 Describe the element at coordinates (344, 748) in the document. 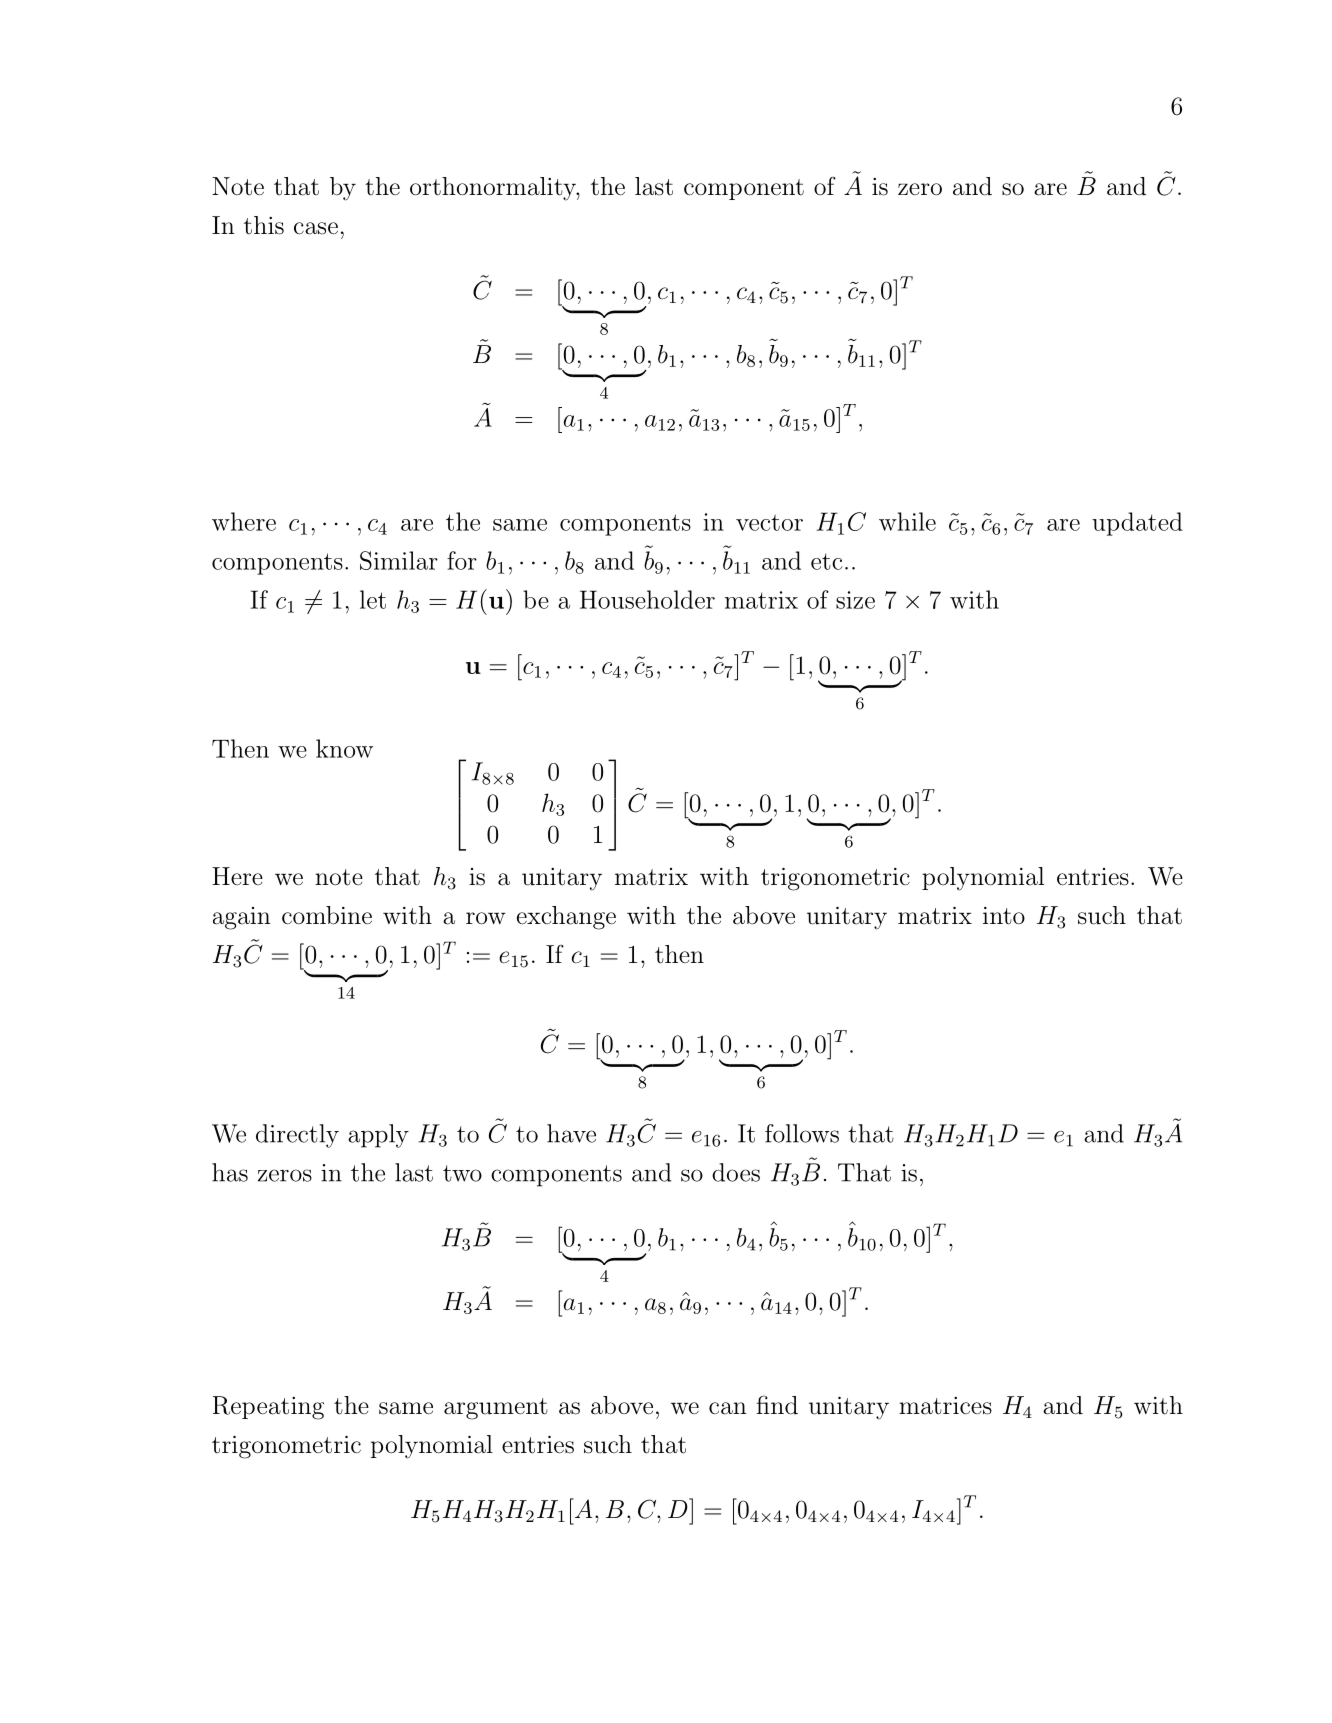

I see `know` at that location.
